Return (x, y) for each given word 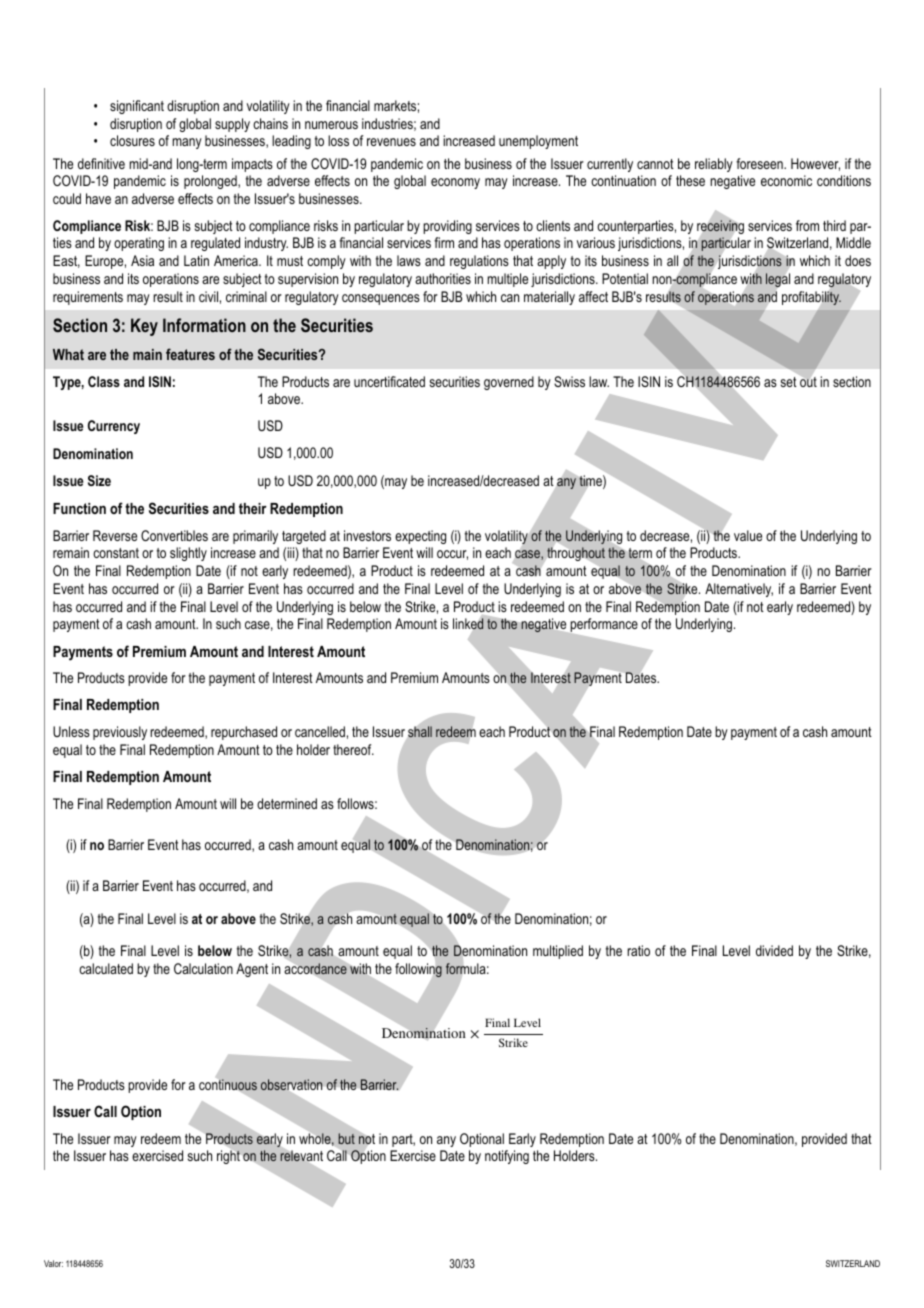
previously (120, 733)
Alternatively (739, 590)
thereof (353, 749)
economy (455, 183)
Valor (53, 1263)
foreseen (760, 163)
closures (132, 140)
